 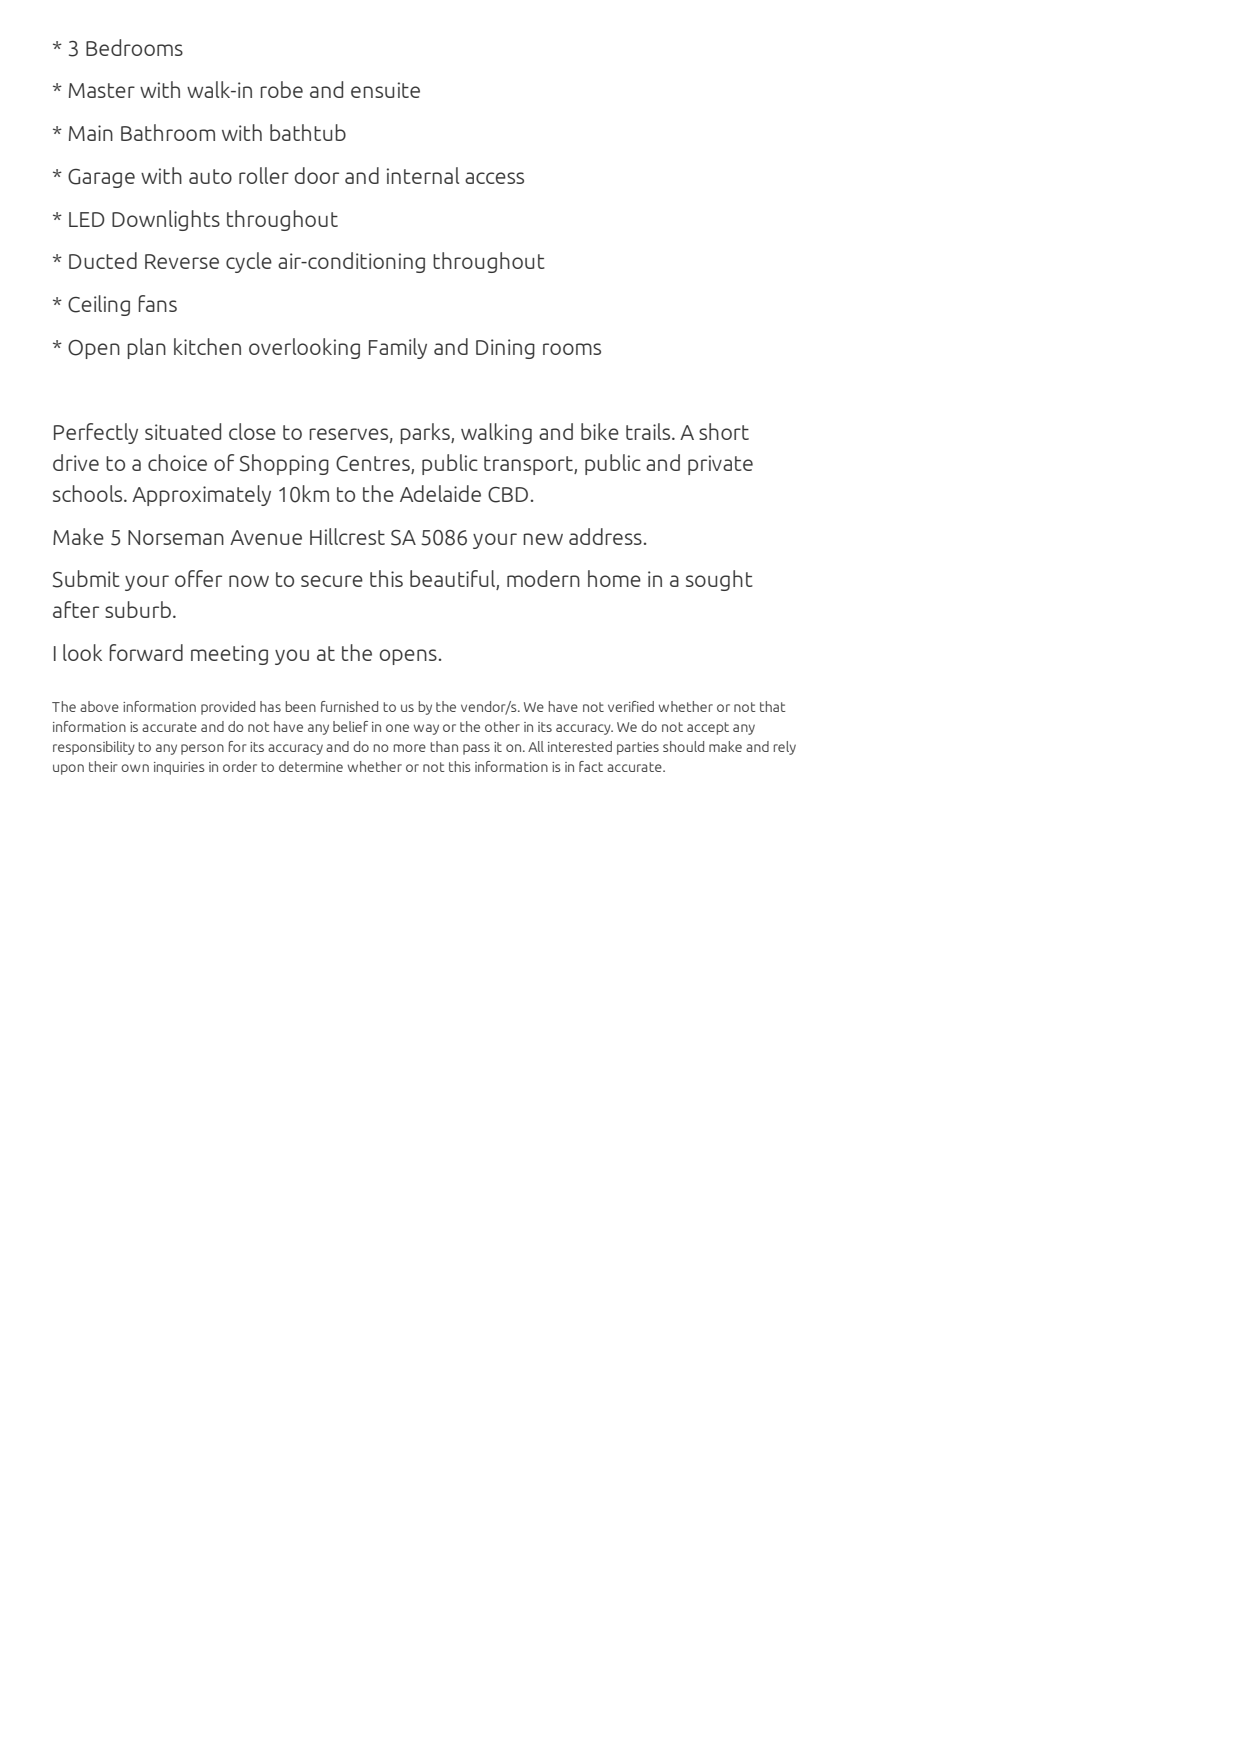 What do you see at coordinates (308, 132) in the image?
I see `bathtub` at bounding box center [308, 132].
